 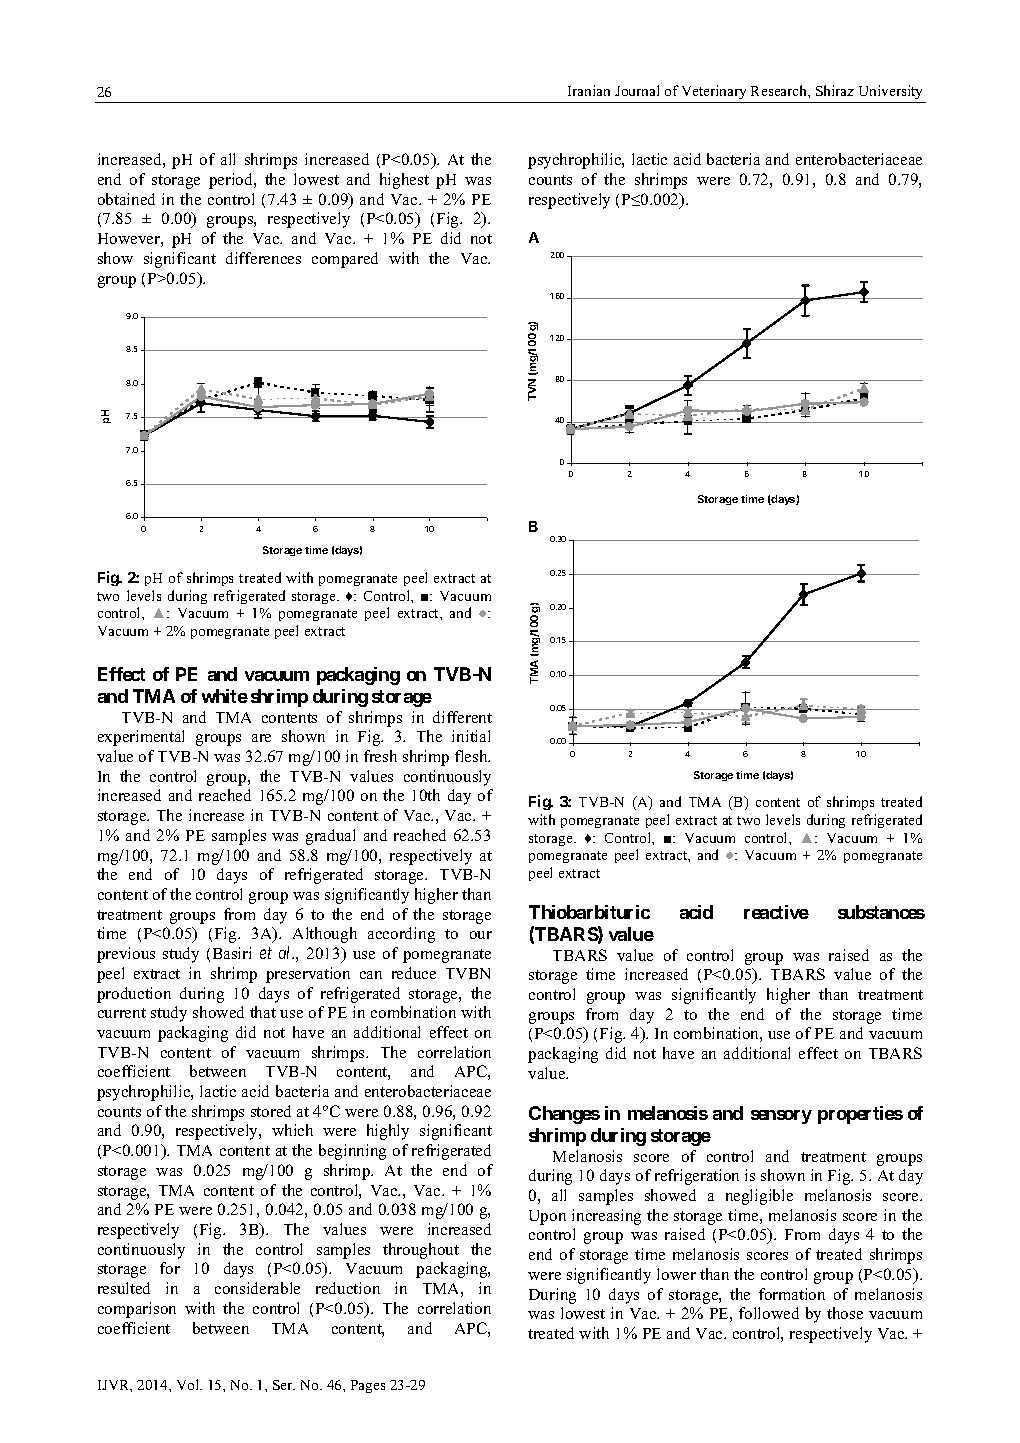 What do you see at coordinates (589, 90) in the image?
I see `Iranian` at bounding box center [589, 90].
